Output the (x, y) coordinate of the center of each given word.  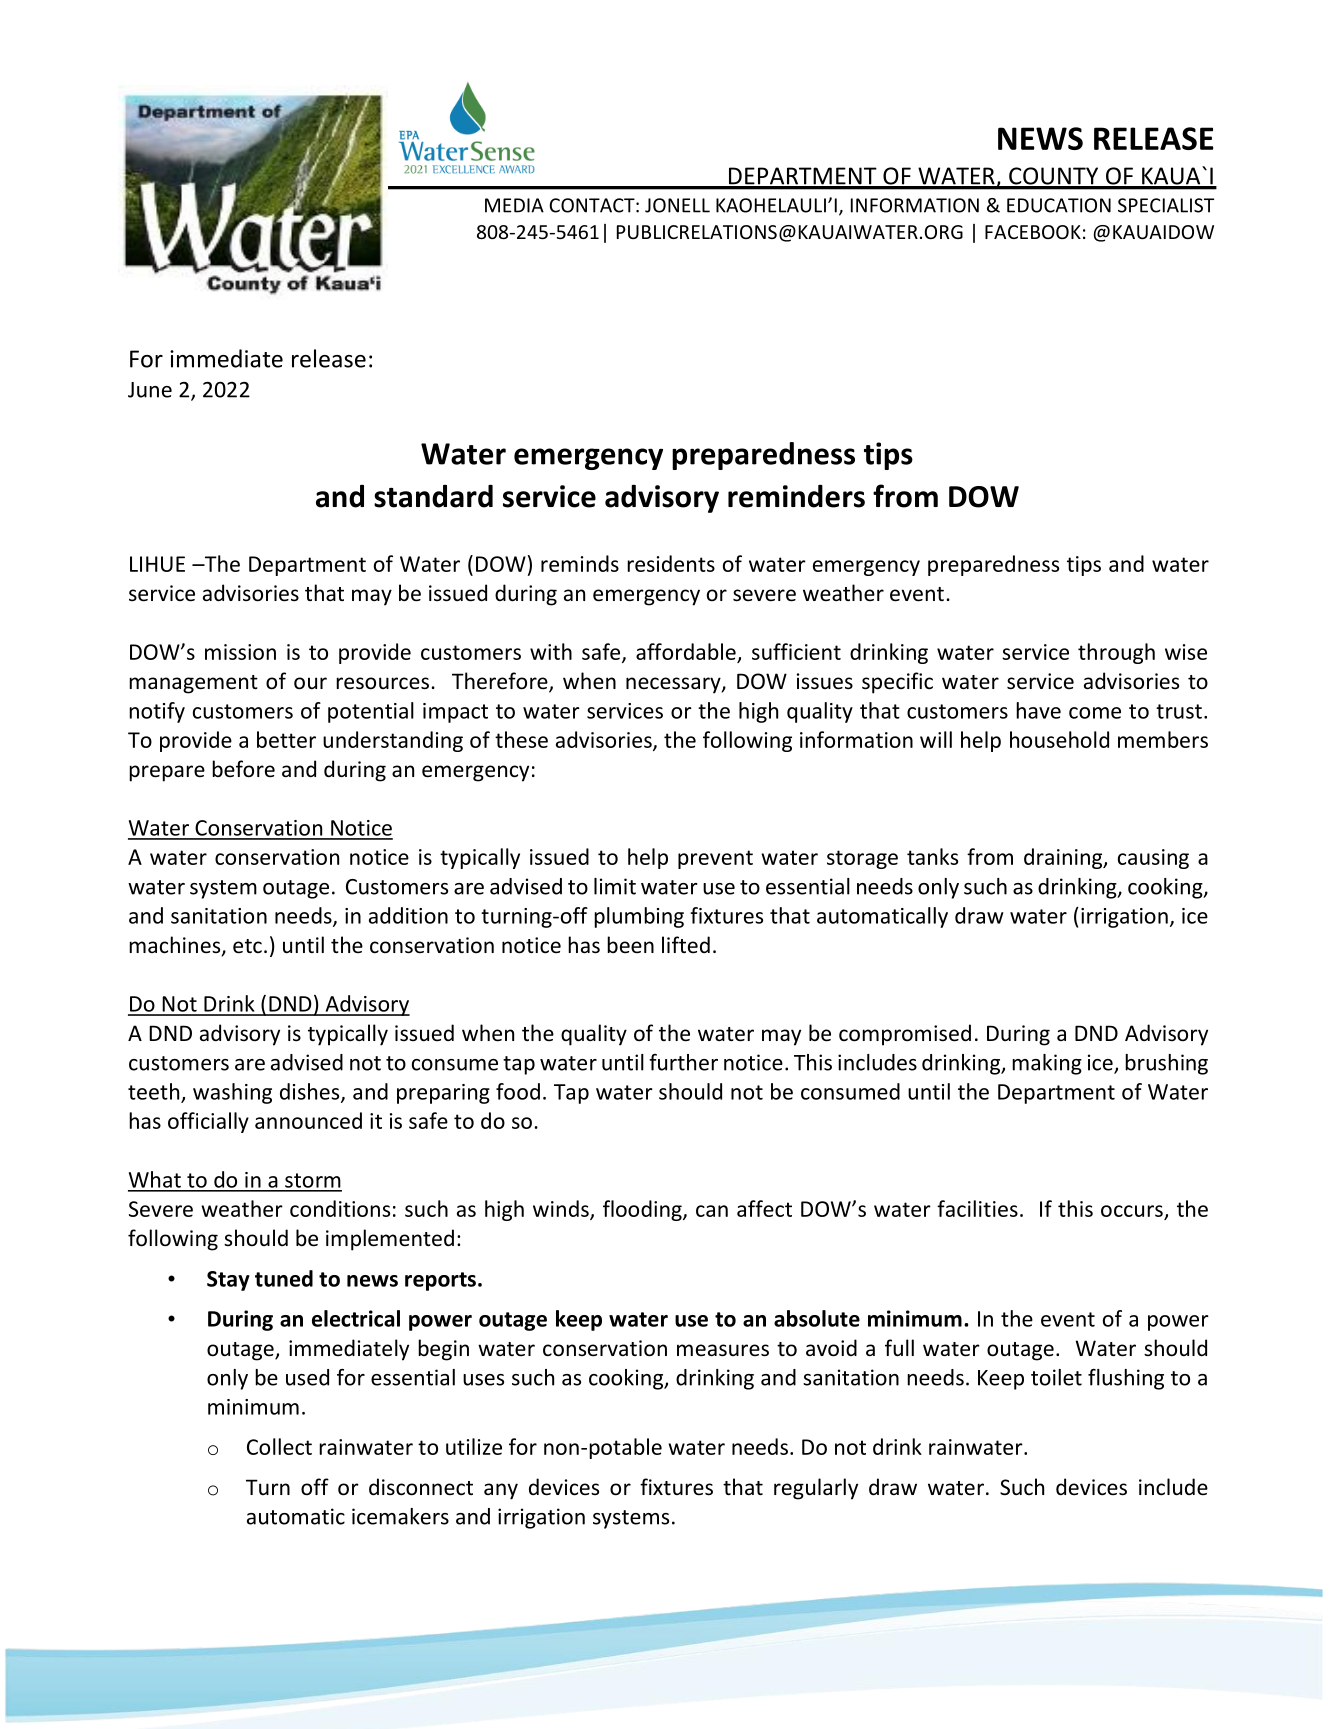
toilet (1056, 1377)
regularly (816, 1489)
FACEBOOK (1033, 232)
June (150, 390)
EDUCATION (1059, 205)
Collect (279, 1446)
